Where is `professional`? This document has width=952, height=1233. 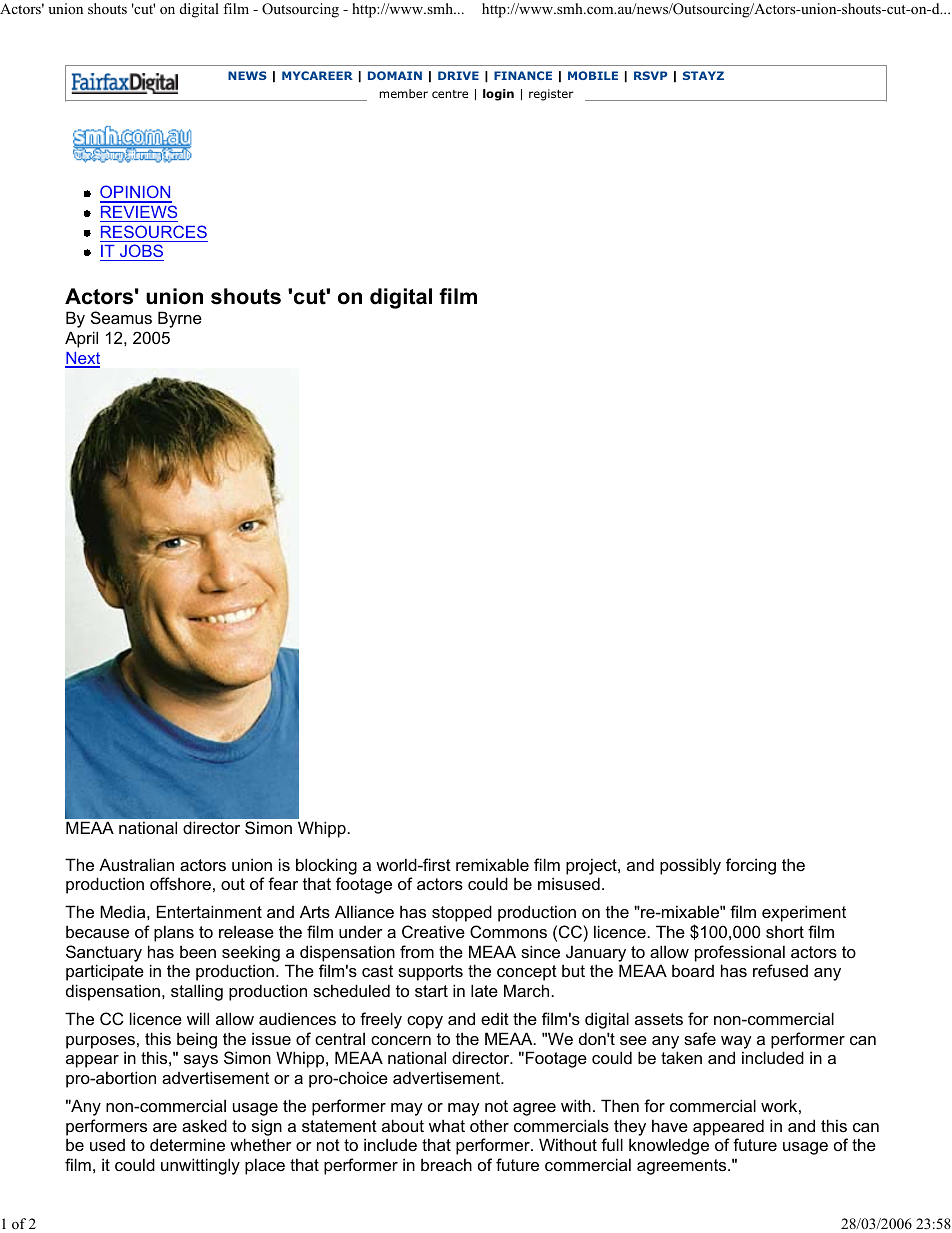
professional is located at coordinates (740, 953).
